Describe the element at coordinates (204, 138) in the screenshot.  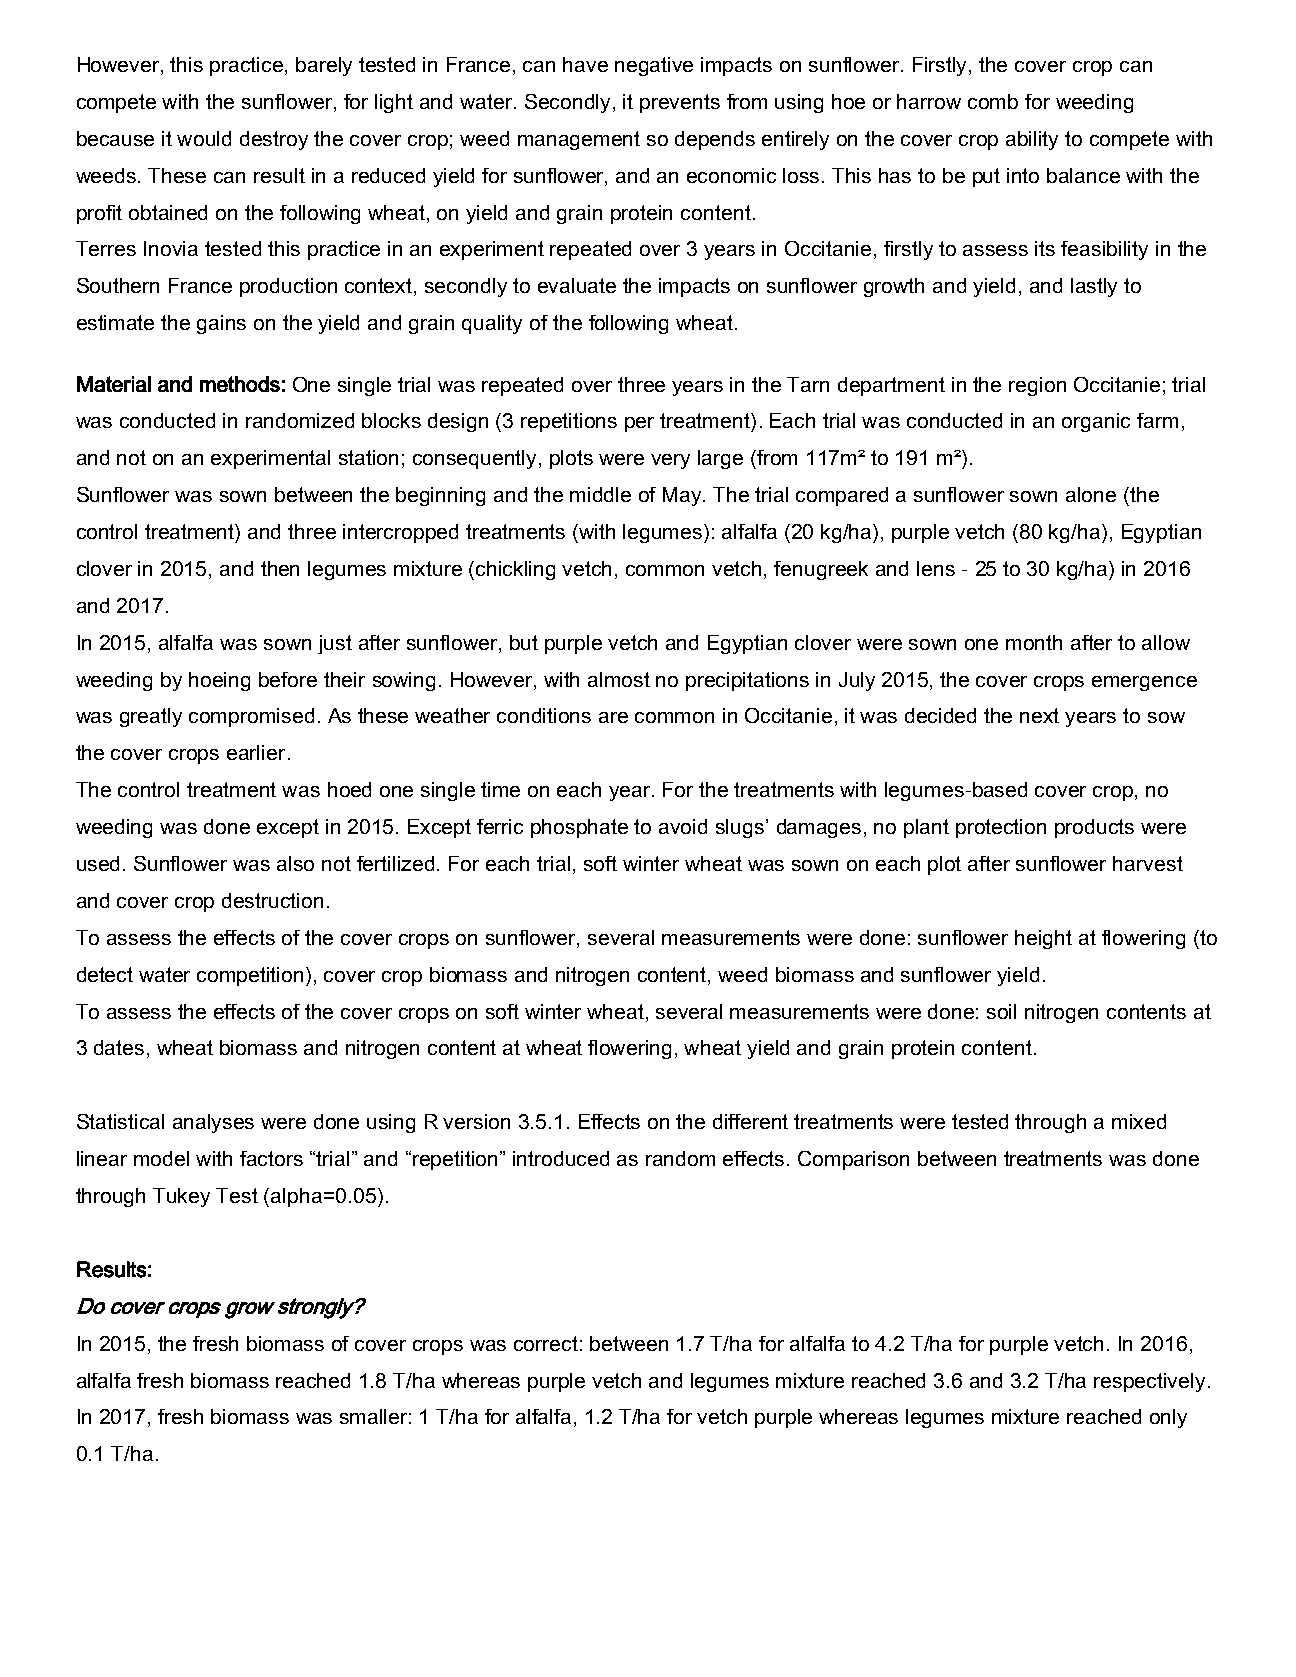
I see `would` at that location.
